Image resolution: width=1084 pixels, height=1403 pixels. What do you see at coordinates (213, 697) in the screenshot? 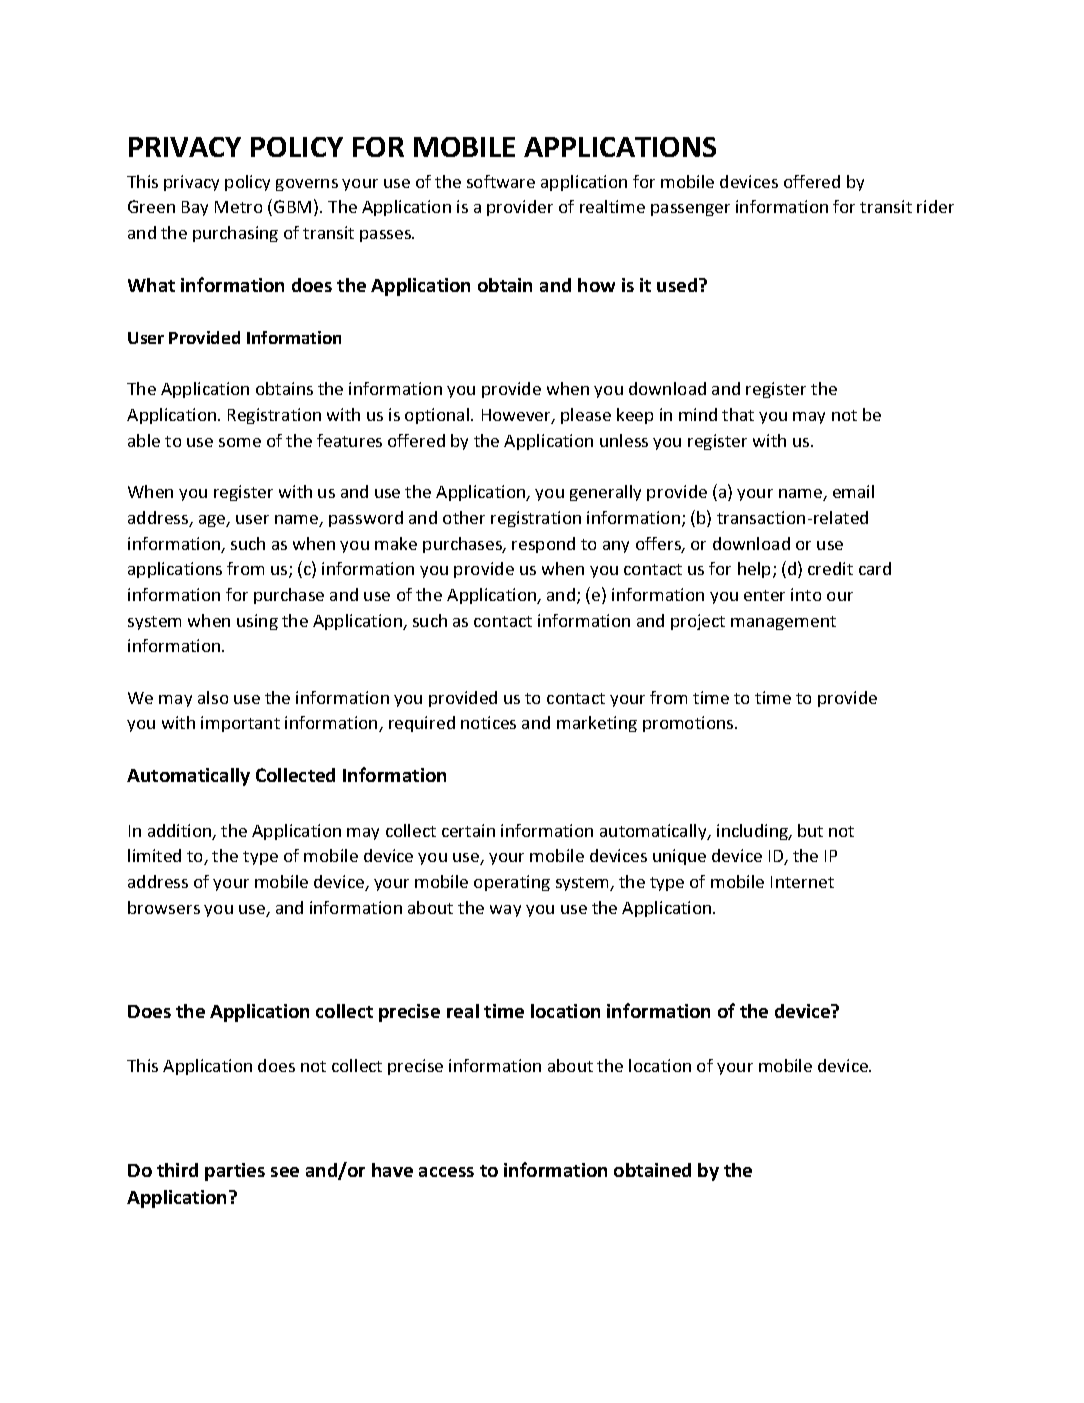
I see `also` at bounding box center [213, 697].
